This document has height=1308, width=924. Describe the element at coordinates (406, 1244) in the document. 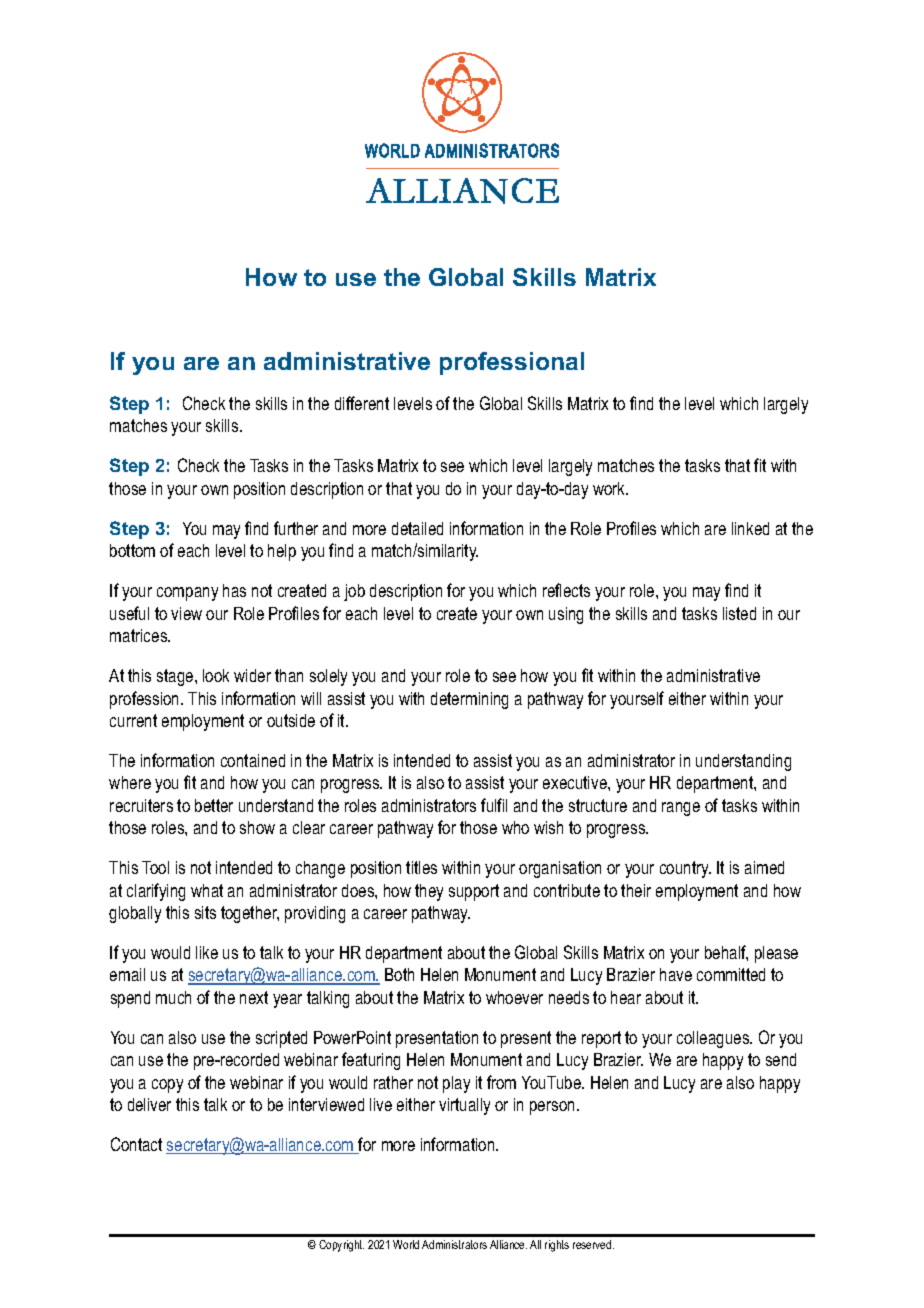

I see `World` at that location.
